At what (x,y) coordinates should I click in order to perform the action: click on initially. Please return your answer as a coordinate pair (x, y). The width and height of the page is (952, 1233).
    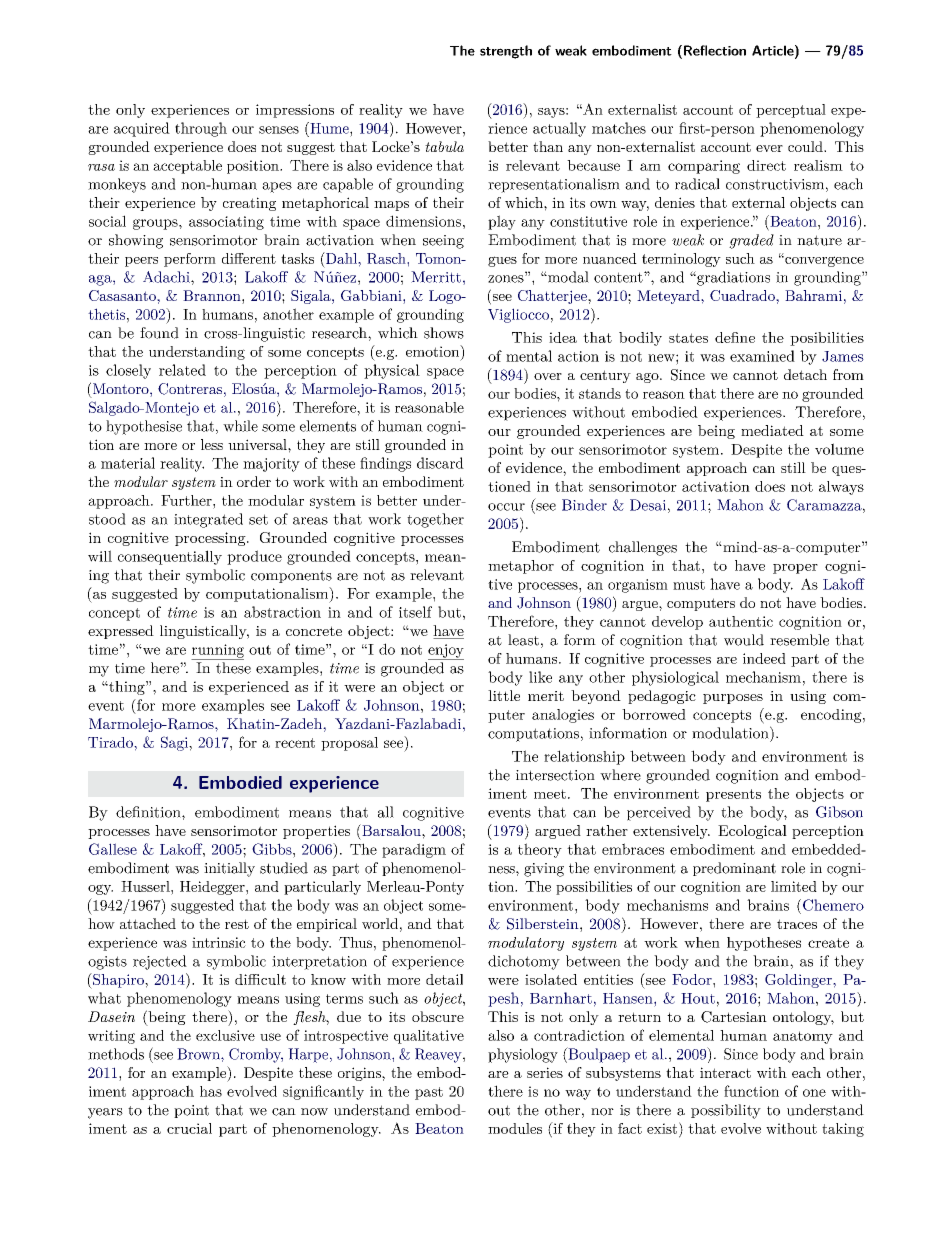
    Looking at the image, I should click on (229, 869).
